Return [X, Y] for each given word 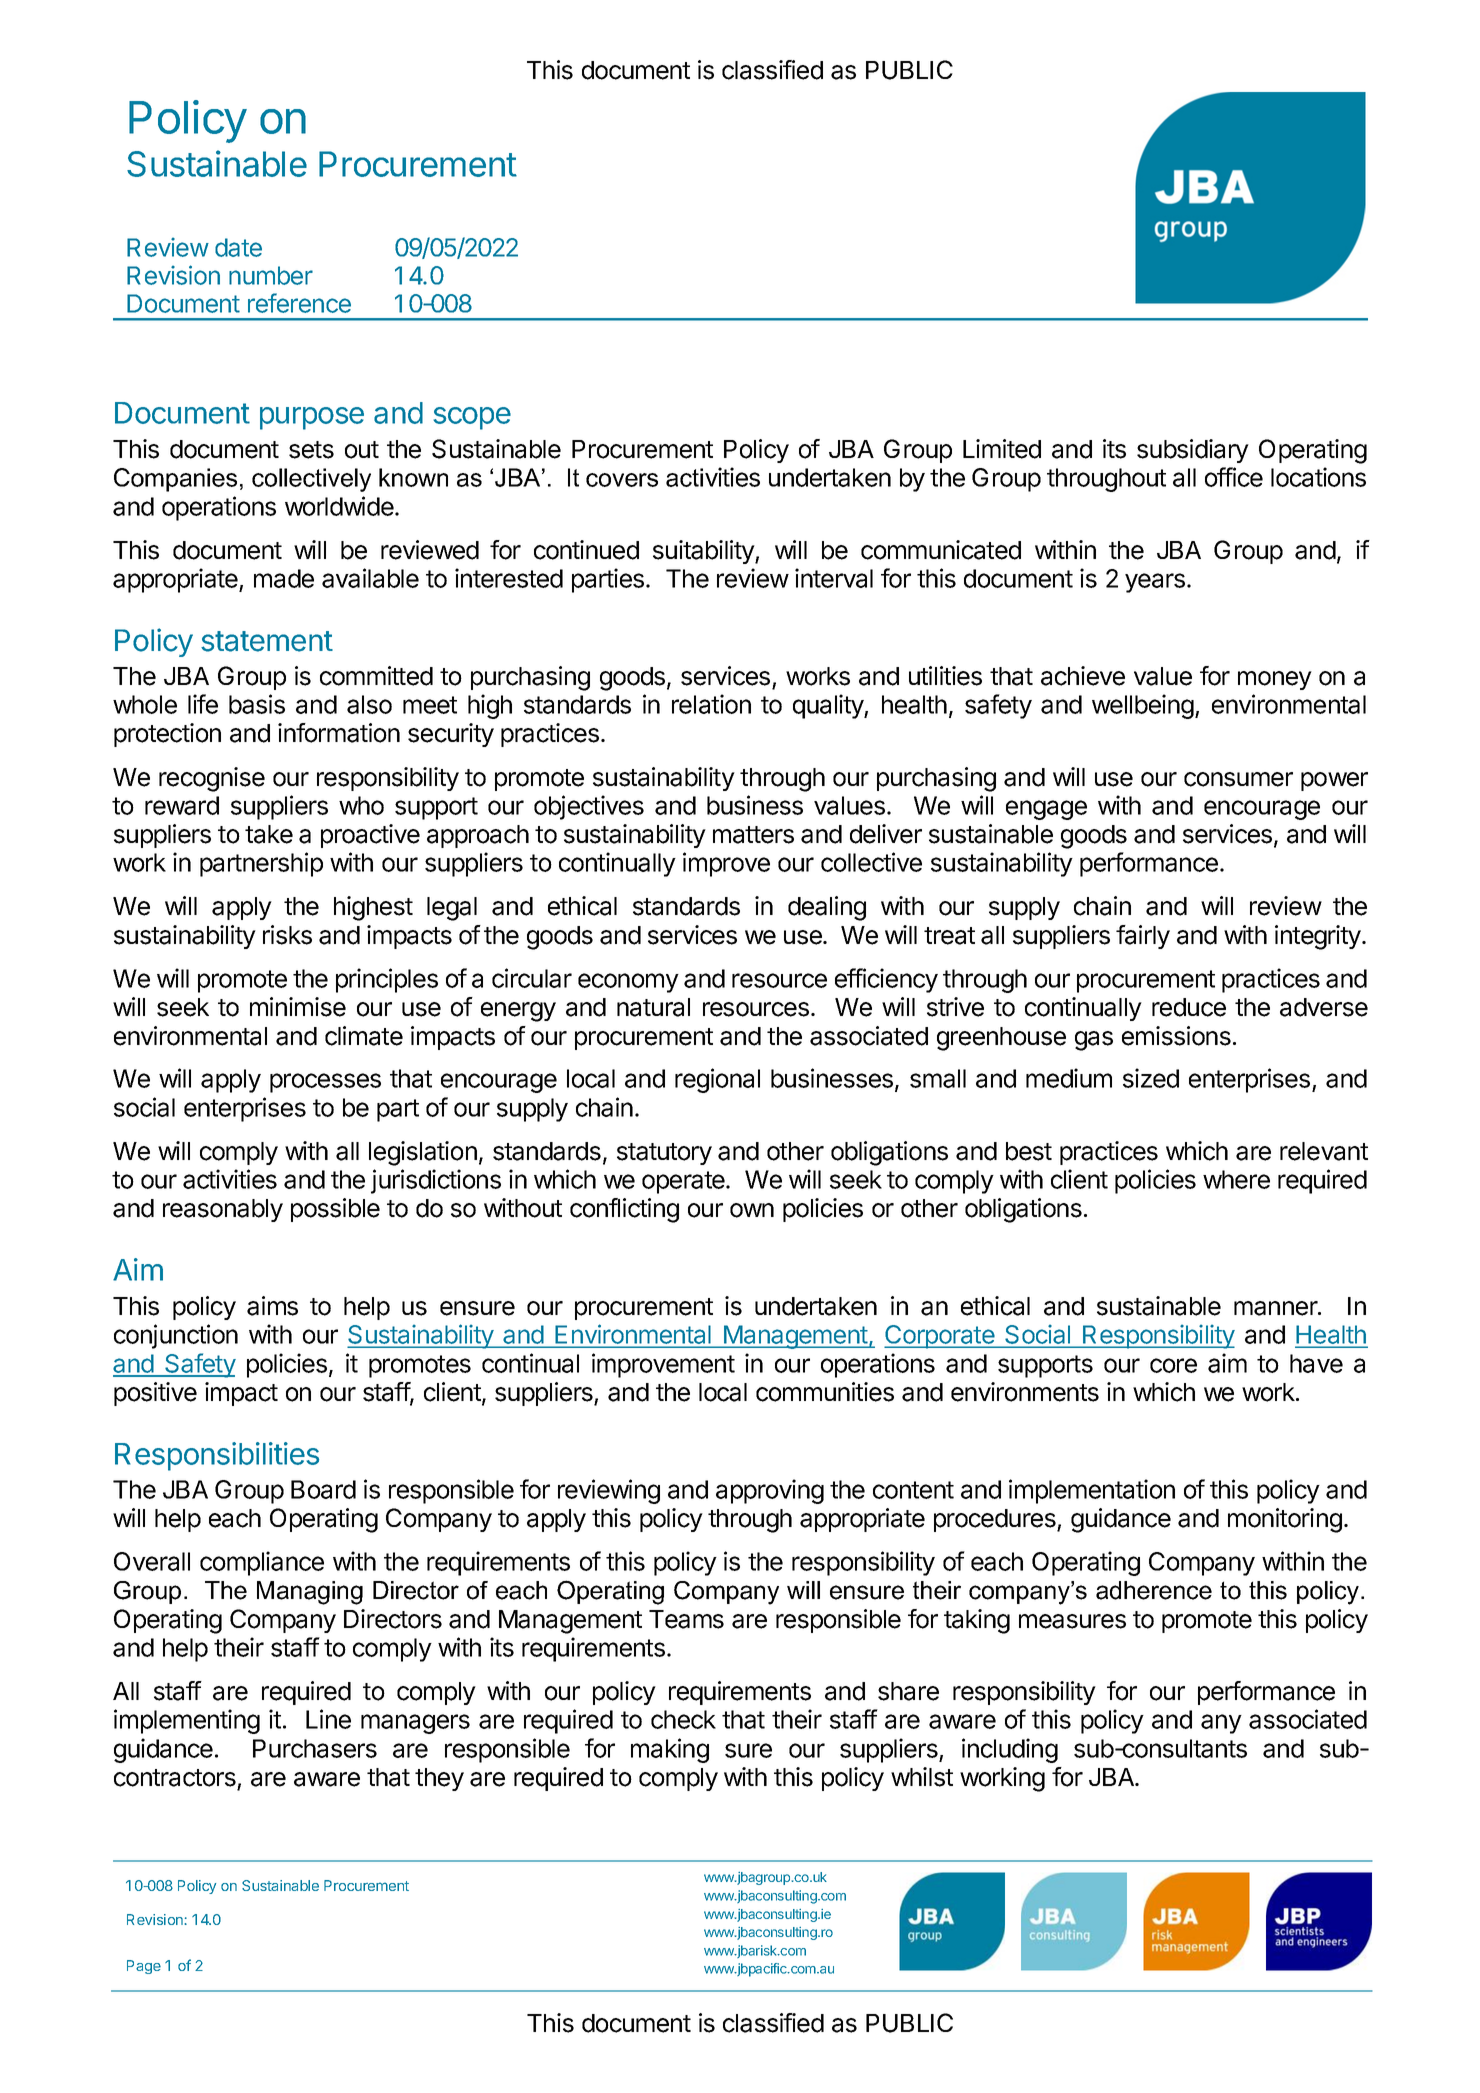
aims [272, 1306]
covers [622, 480]
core [1173, 1365]
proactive [370, 836]
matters [753, 835]
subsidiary [1193, 451]
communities [825, 1392]
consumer [1238, 779]
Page [144, 1967]
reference [299, 303]
